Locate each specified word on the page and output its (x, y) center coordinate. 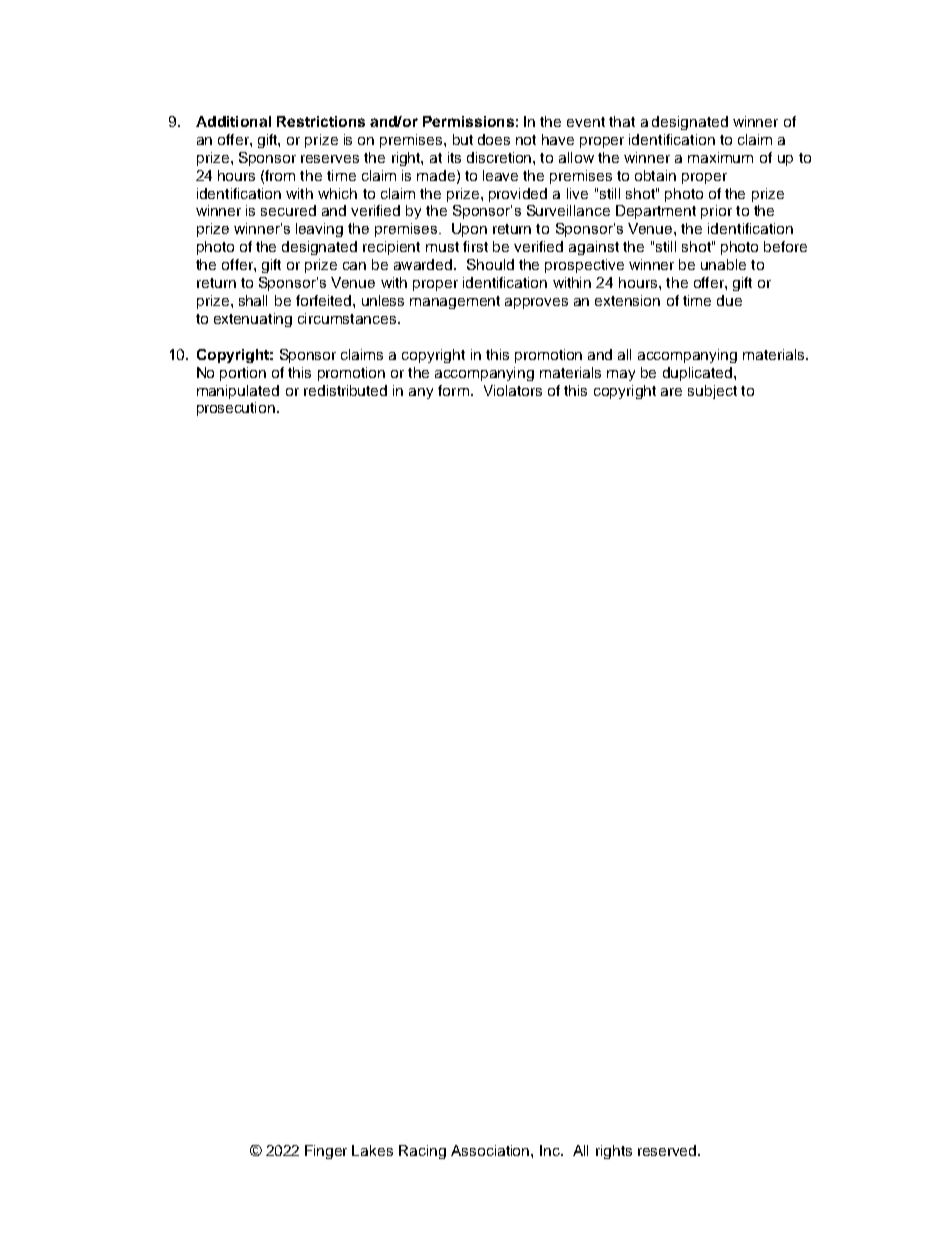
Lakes (372, 1150)
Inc (551, 1150)
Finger (326, 1152)
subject (712, 392)
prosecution (237, 409)
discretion (500, 157)
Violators (513, 390)
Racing (422, 1152)
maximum (720, 157)
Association (491, 1150)
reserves (330, 159)
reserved (668, 1150)
